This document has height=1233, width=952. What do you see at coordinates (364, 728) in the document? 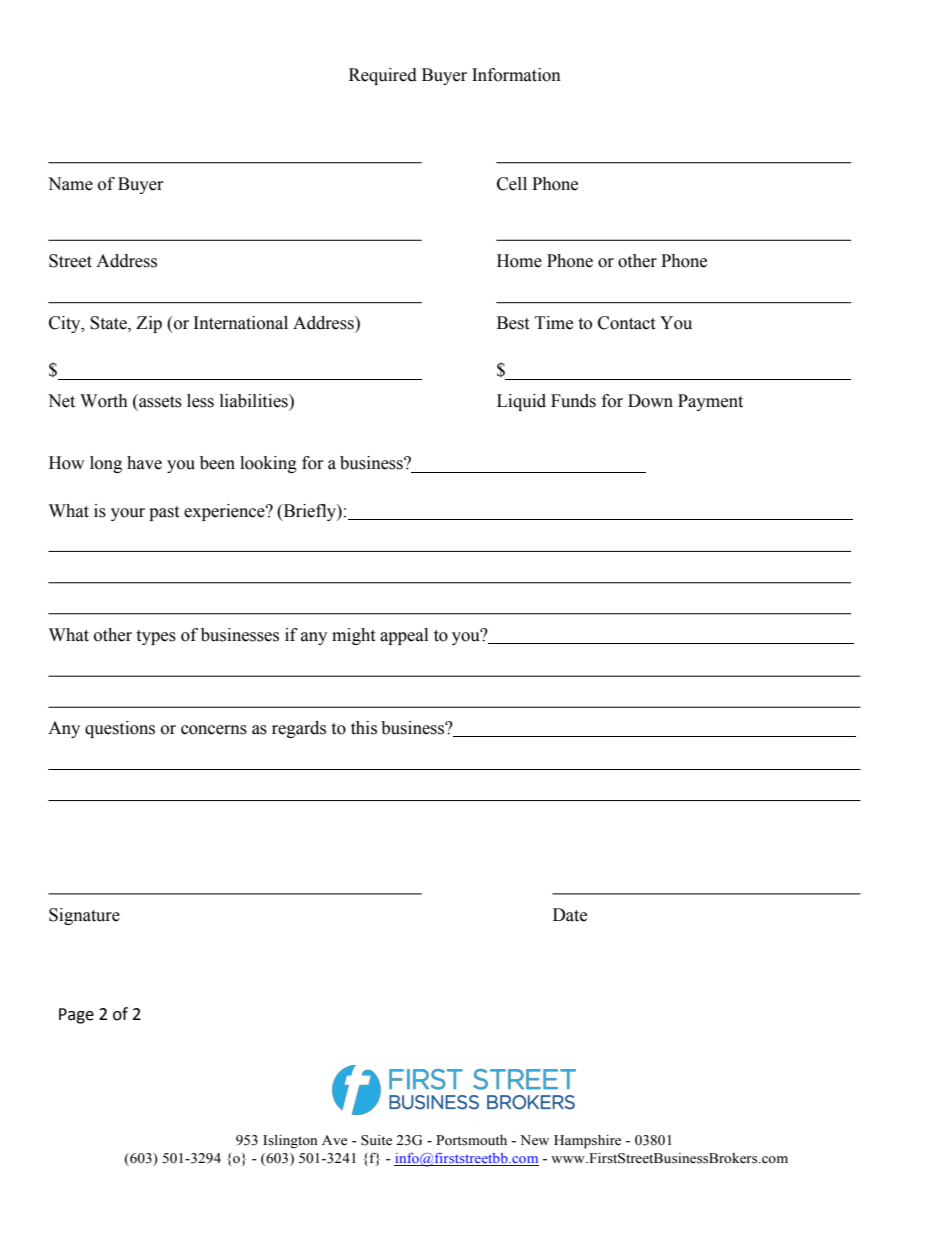
I see `this` at bounding box center [364, 728].
